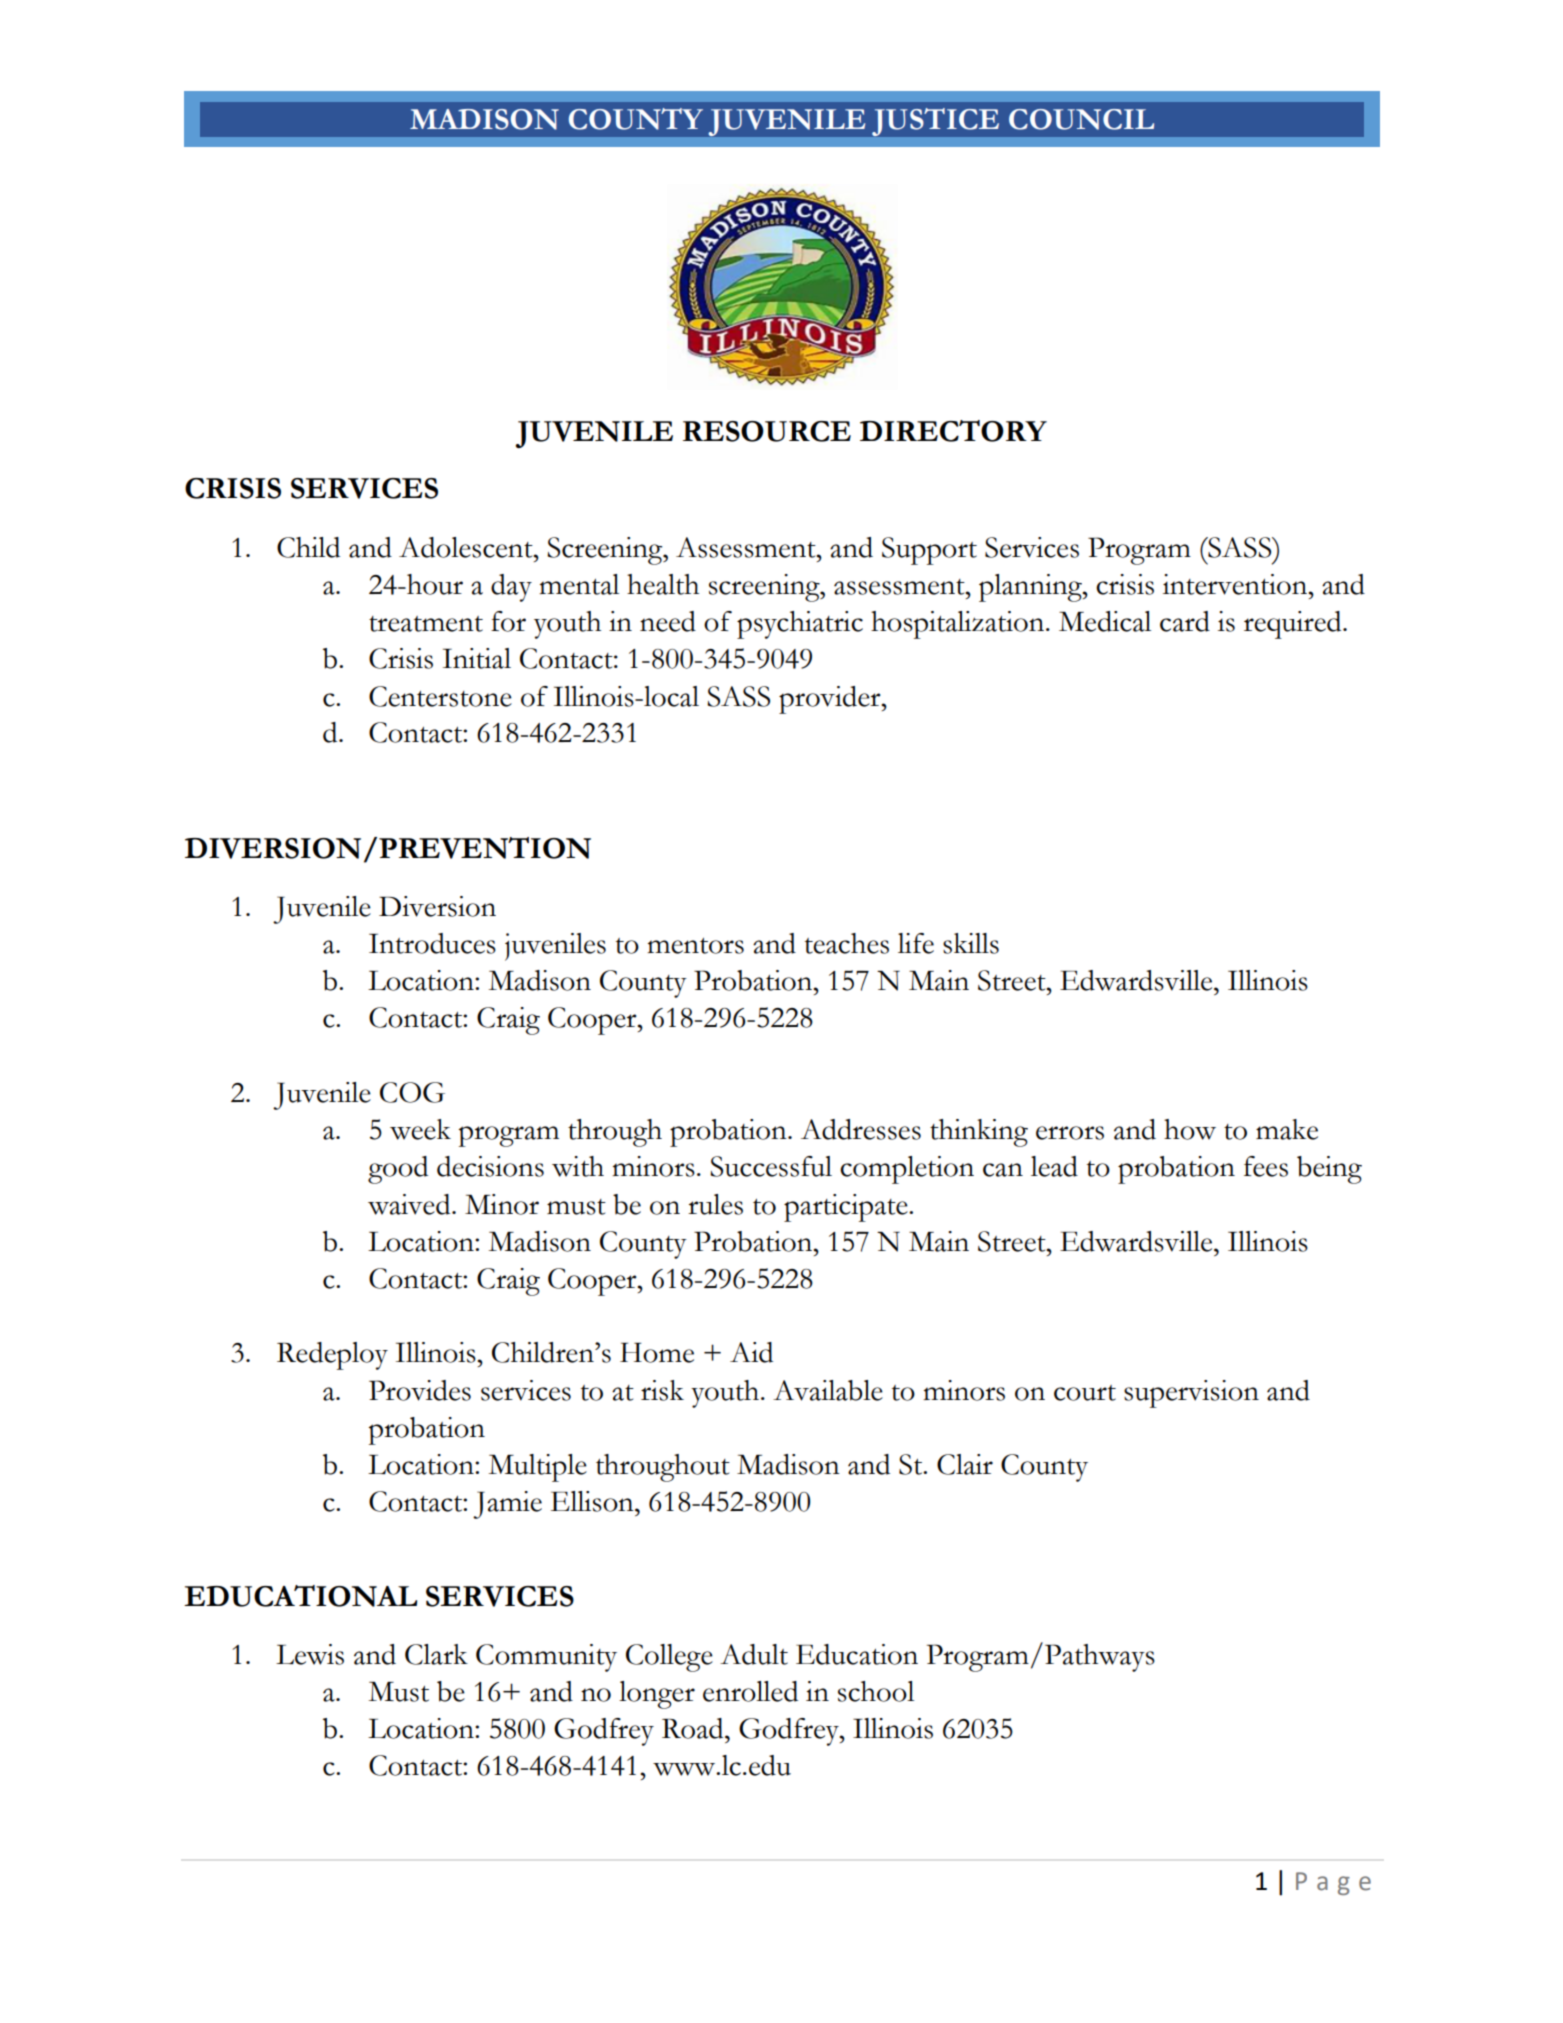 The width and height of the screenshot is (1563, 2023). Describe the element at coordinates (467, 547) in the screenshot. I see `Adolescent` at that location.
